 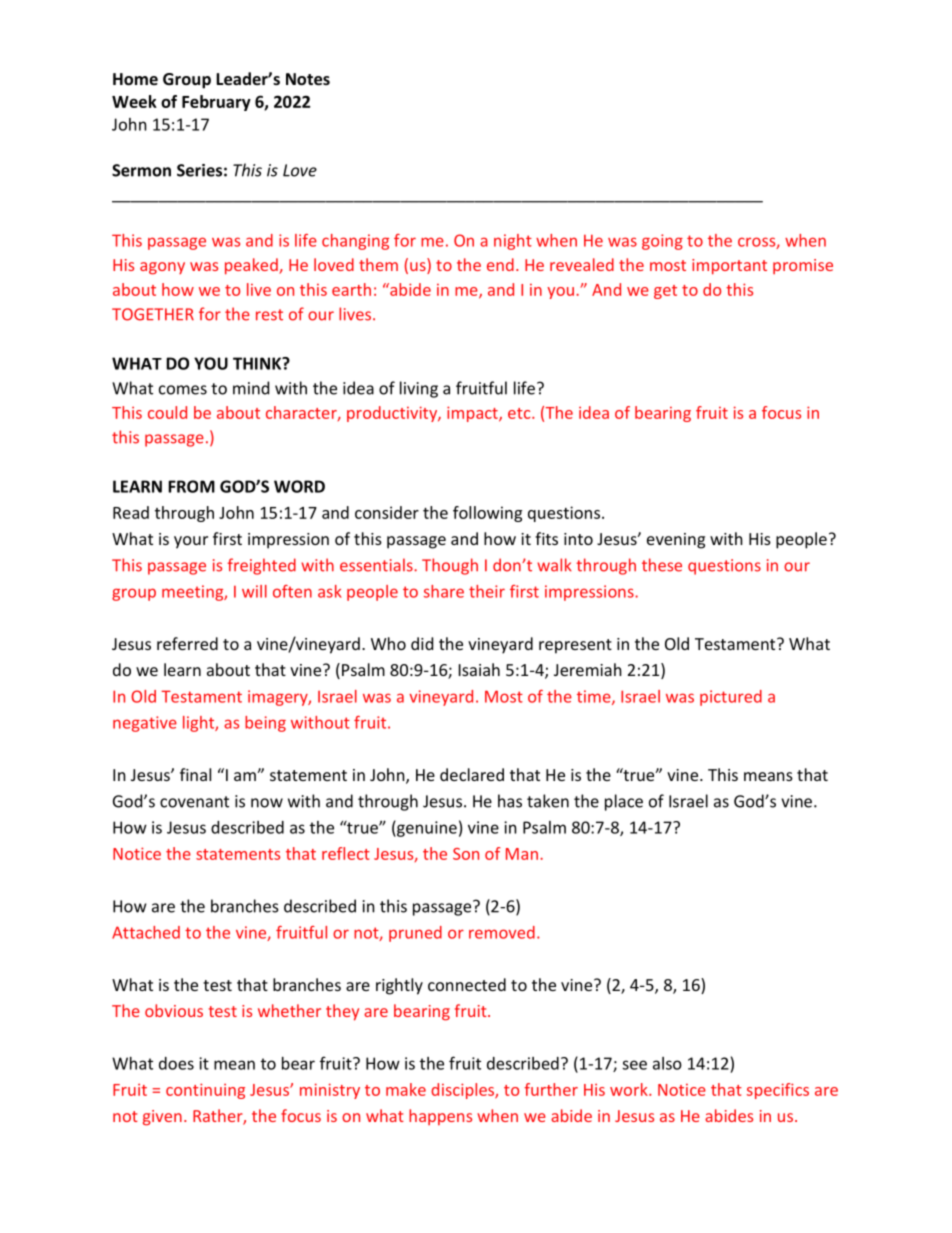 I want to click on going, so click(x=662, y=242).
